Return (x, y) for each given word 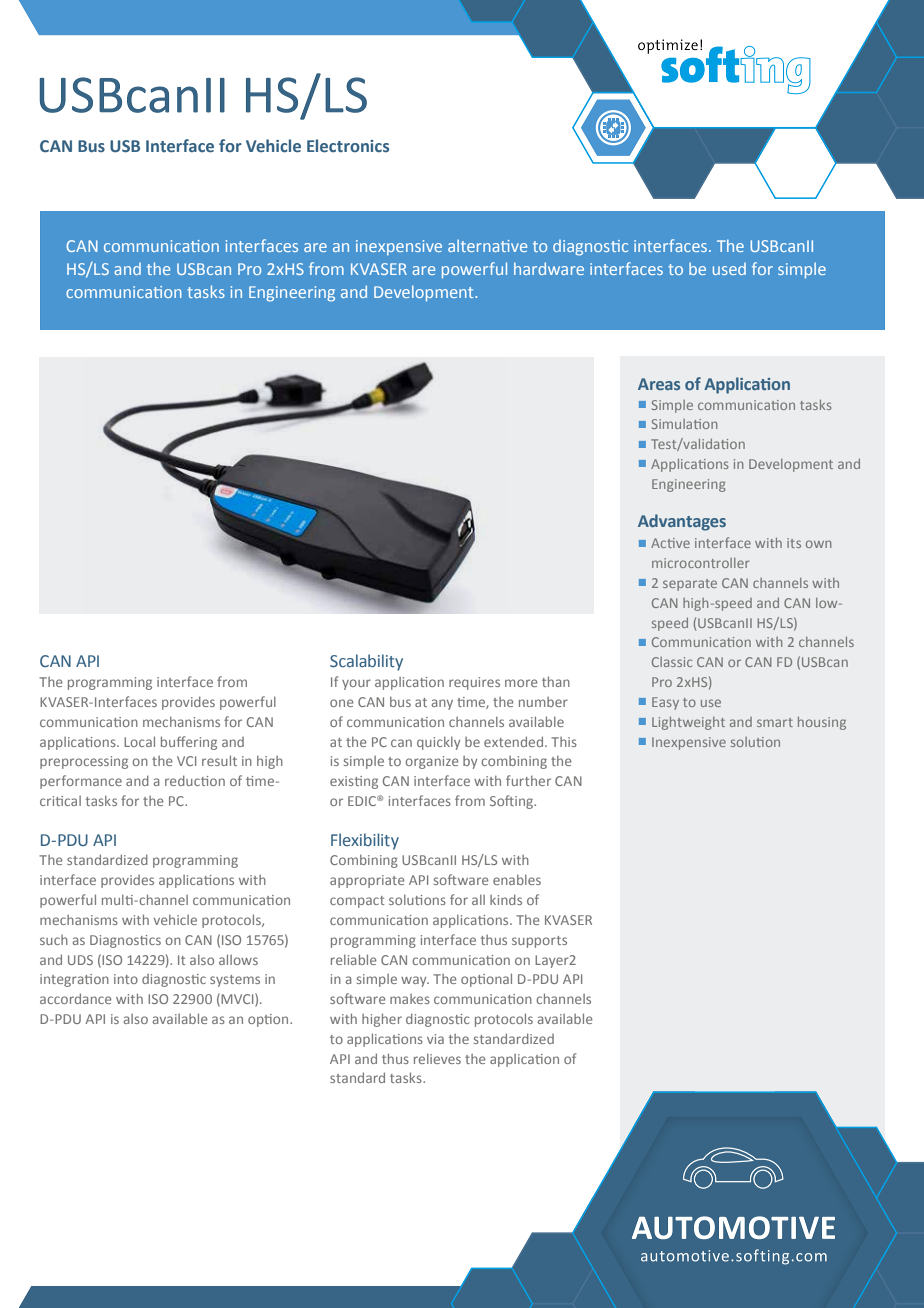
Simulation (684, 424)
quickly (438, 743)
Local (139, 741)
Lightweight (688, 723)
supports (539, 942)
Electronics (348, 146)
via (435, 1039)
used (729, 269)
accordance (75, 998)
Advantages (682, 522)
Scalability (366, 662)
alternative (487, 246)
